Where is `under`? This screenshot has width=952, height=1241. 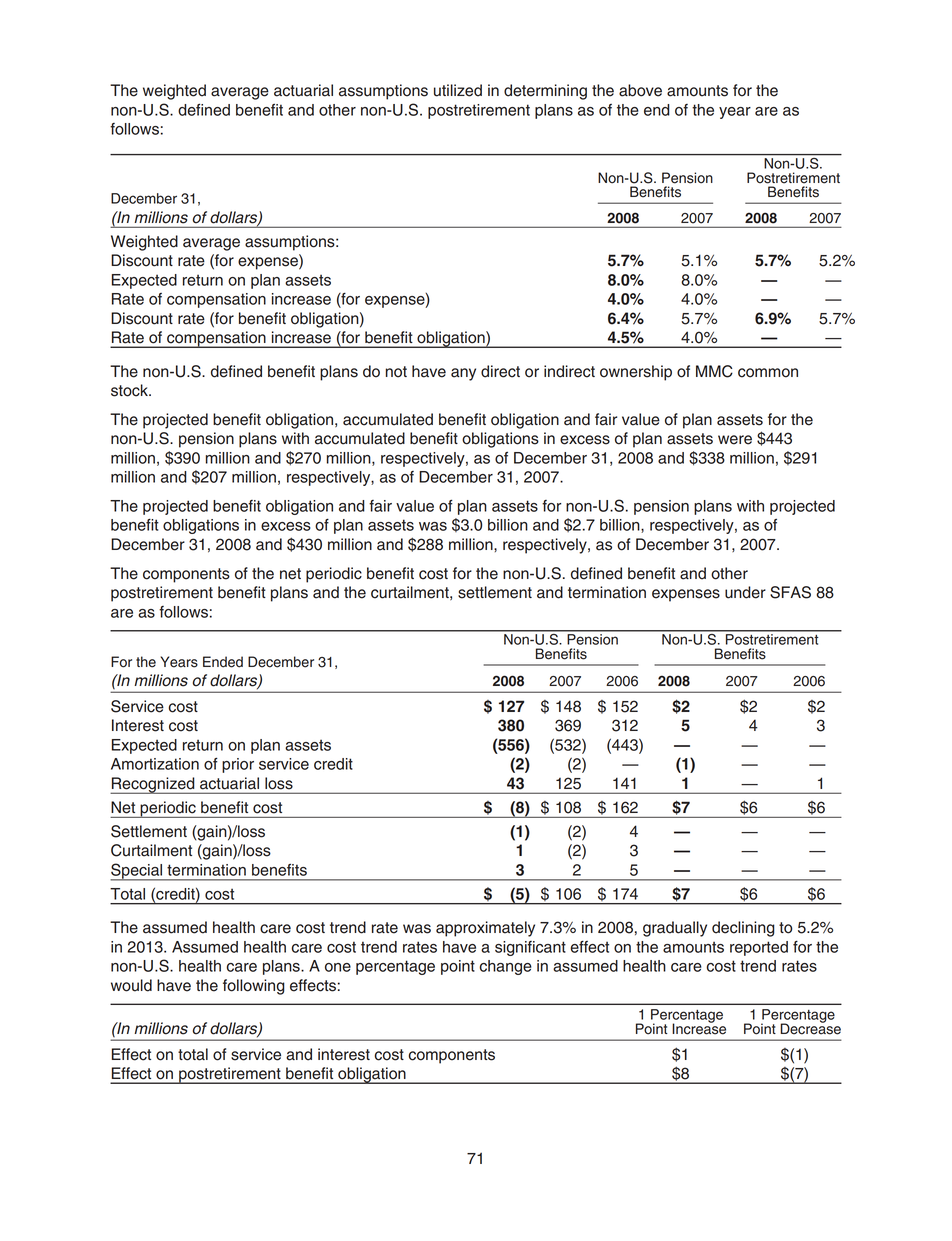
under is located at coordinates (745, 592).
